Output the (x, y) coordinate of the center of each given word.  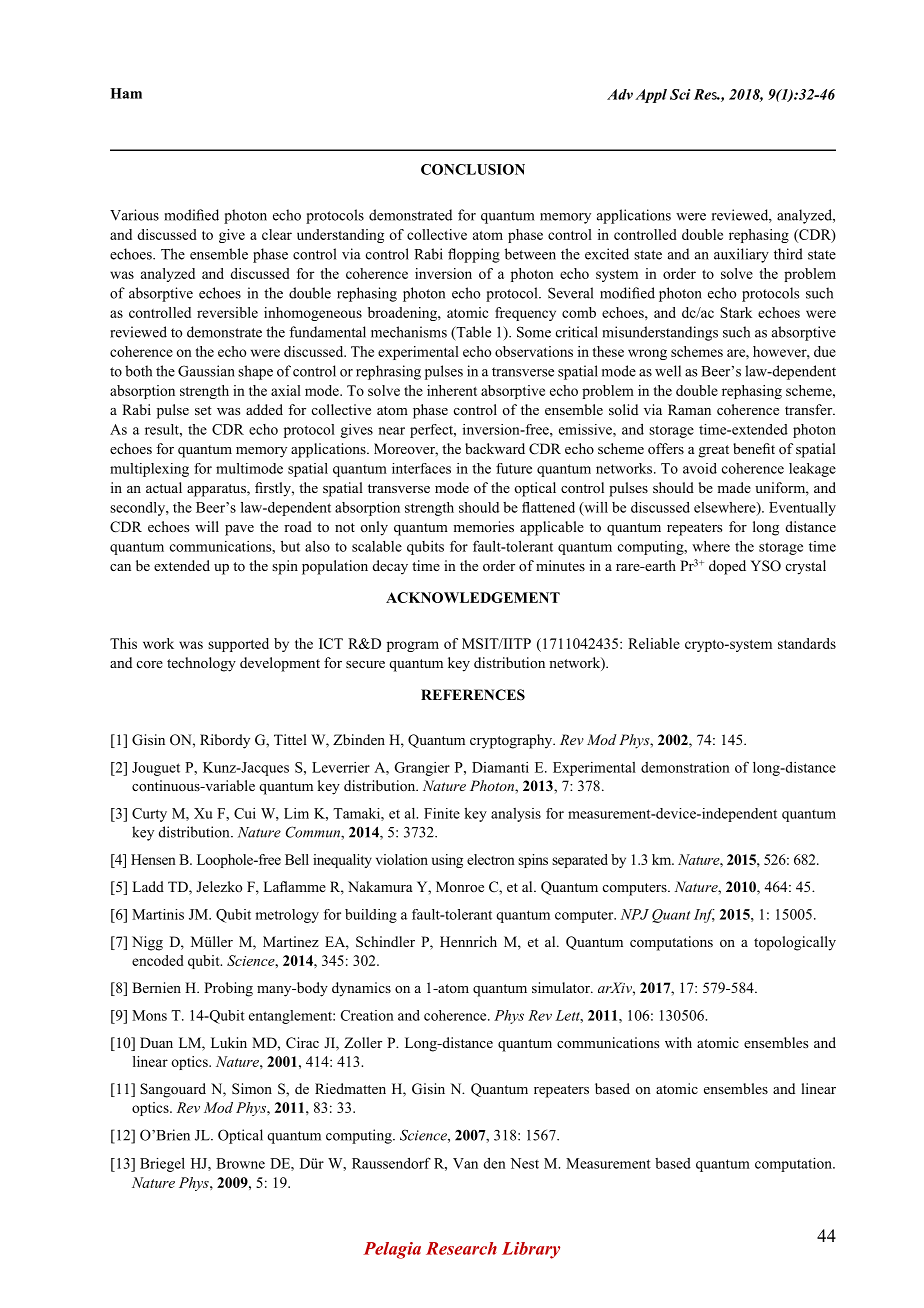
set (203, 410)
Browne (240, 1163)
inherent (452, 390)
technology (201, 664)
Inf (704, 916)
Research (461, 1248)
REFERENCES (473, 695)
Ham (126, 93)
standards (807, 643)
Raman (689, 409)
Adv (620, 94)
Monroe (460, 886)
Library (531, 1250)
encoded (158, 960)
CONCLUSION (473, 169)
